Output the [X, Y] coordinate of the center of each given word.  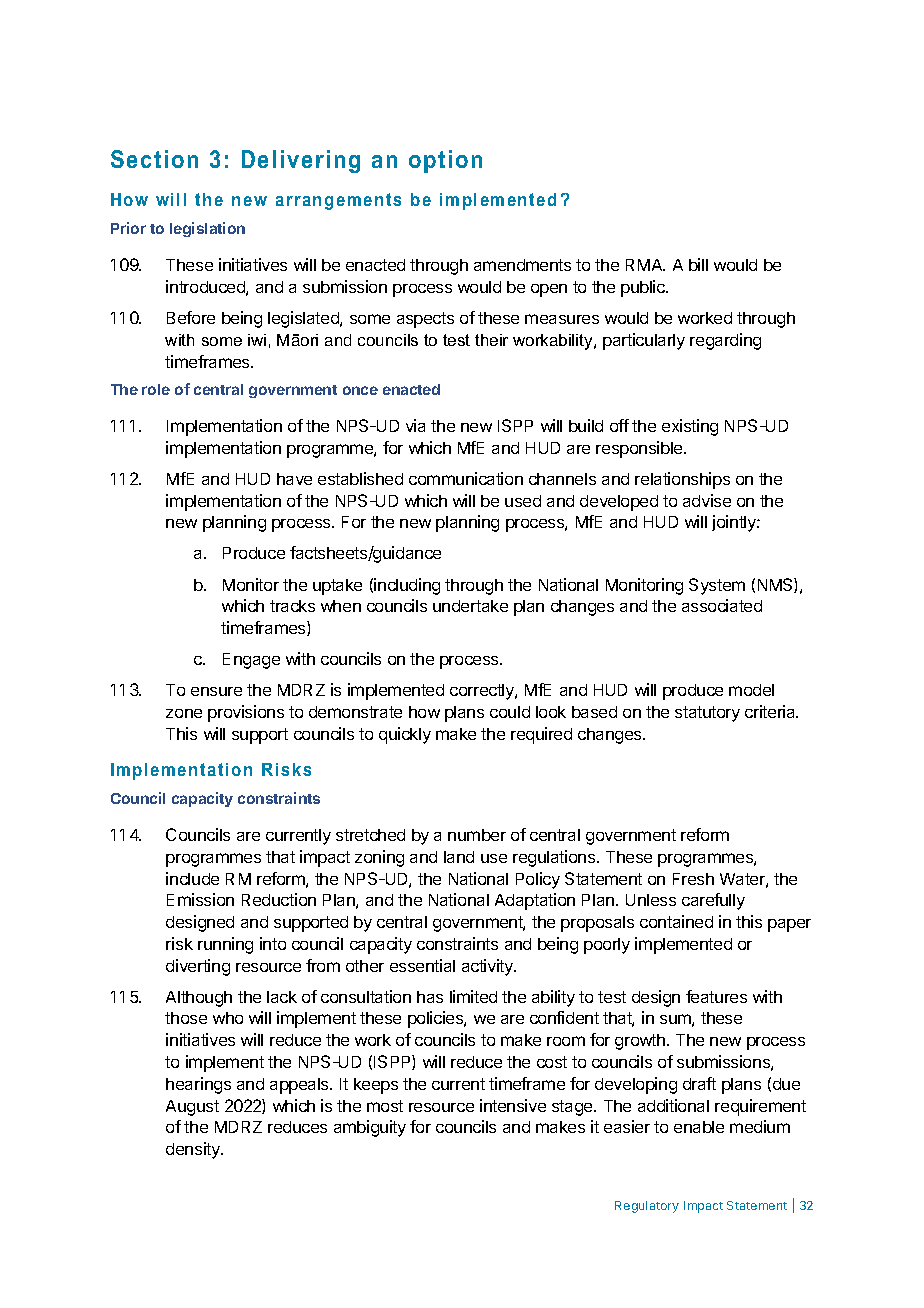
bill [698, 264]
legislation [207, 229]
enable [699, 1127]
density [194, 1150]
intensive [513, 1105]
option [445, 161]
